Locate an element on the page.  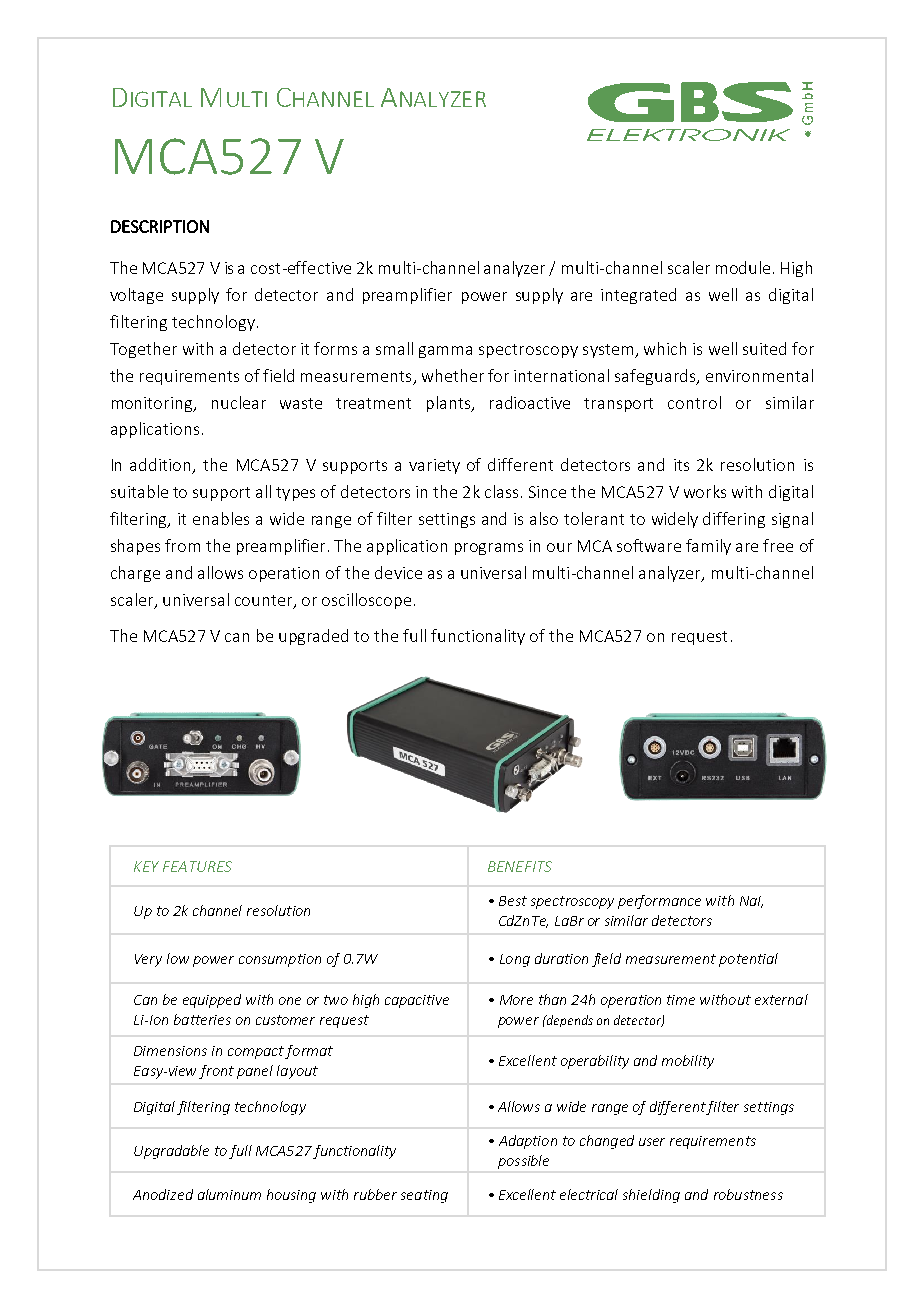
variety is located at coordinates (434, 466).
